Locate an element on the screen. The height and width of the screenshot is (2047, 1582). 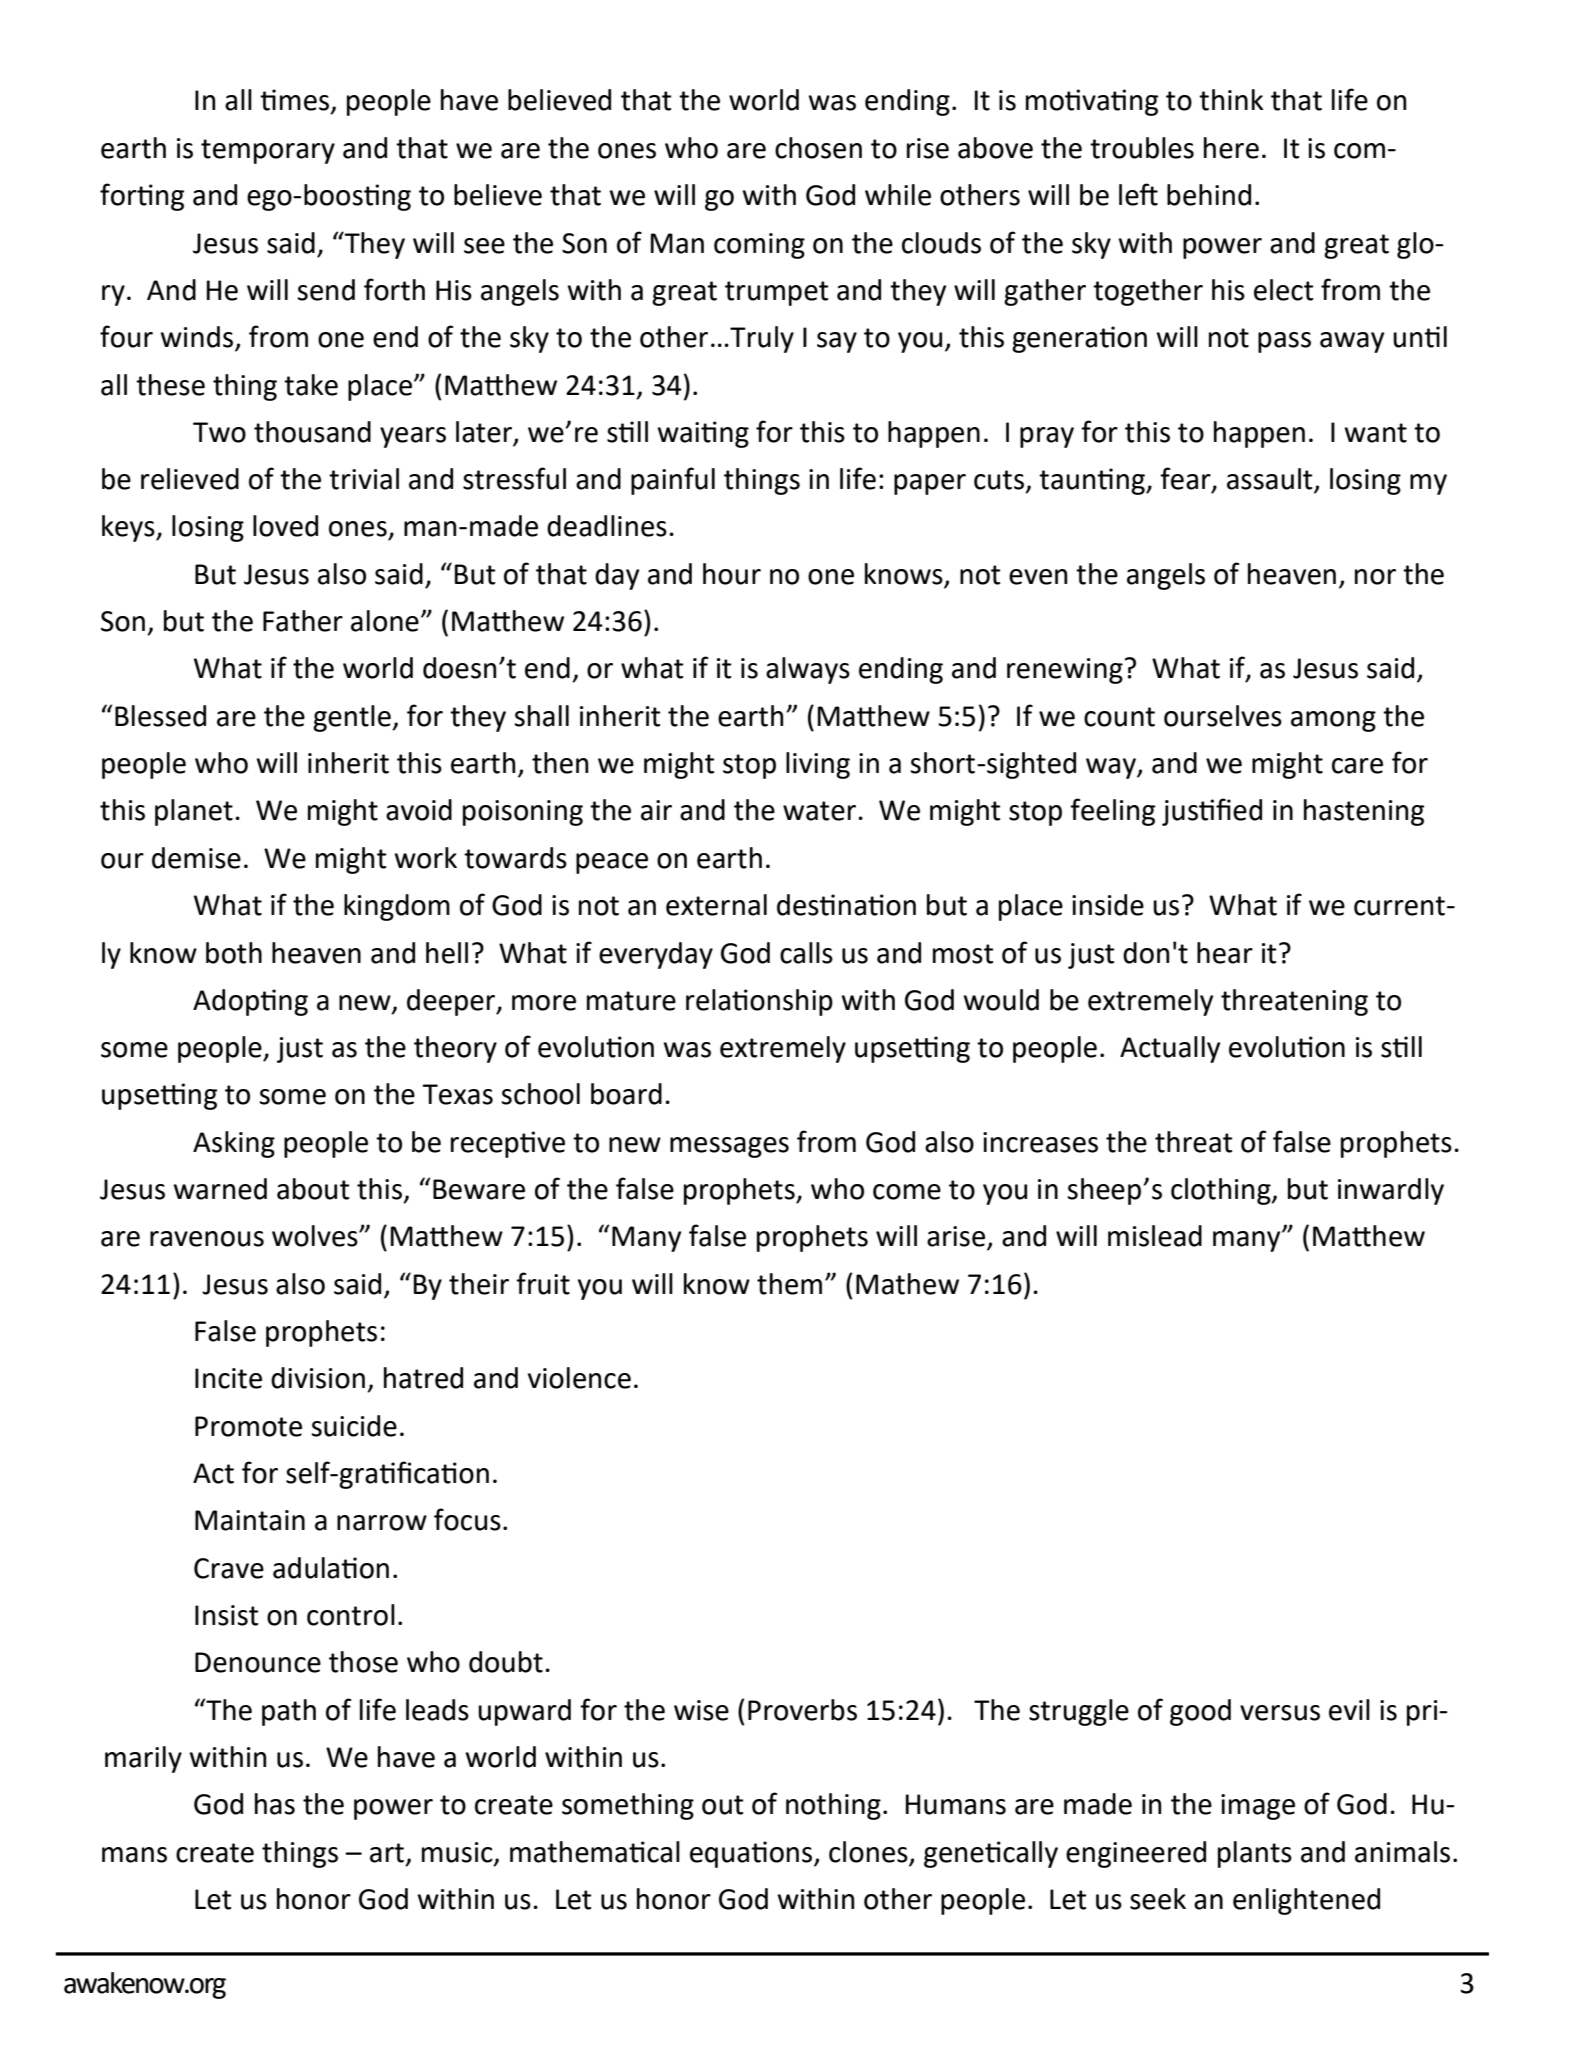
music is located at coordinates (458, 1853).
